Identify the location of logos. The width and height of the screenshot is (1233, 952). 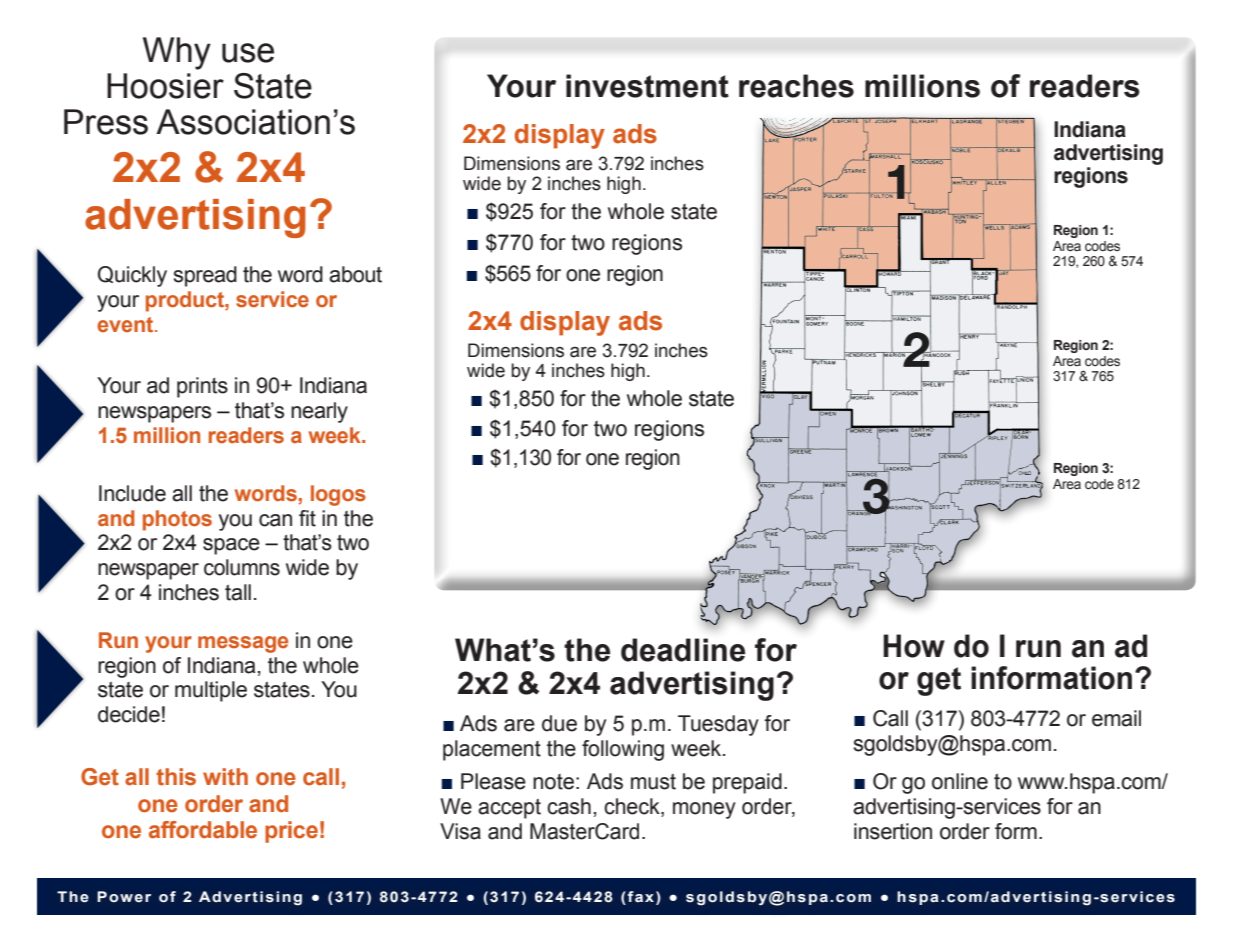
(338, 495).
